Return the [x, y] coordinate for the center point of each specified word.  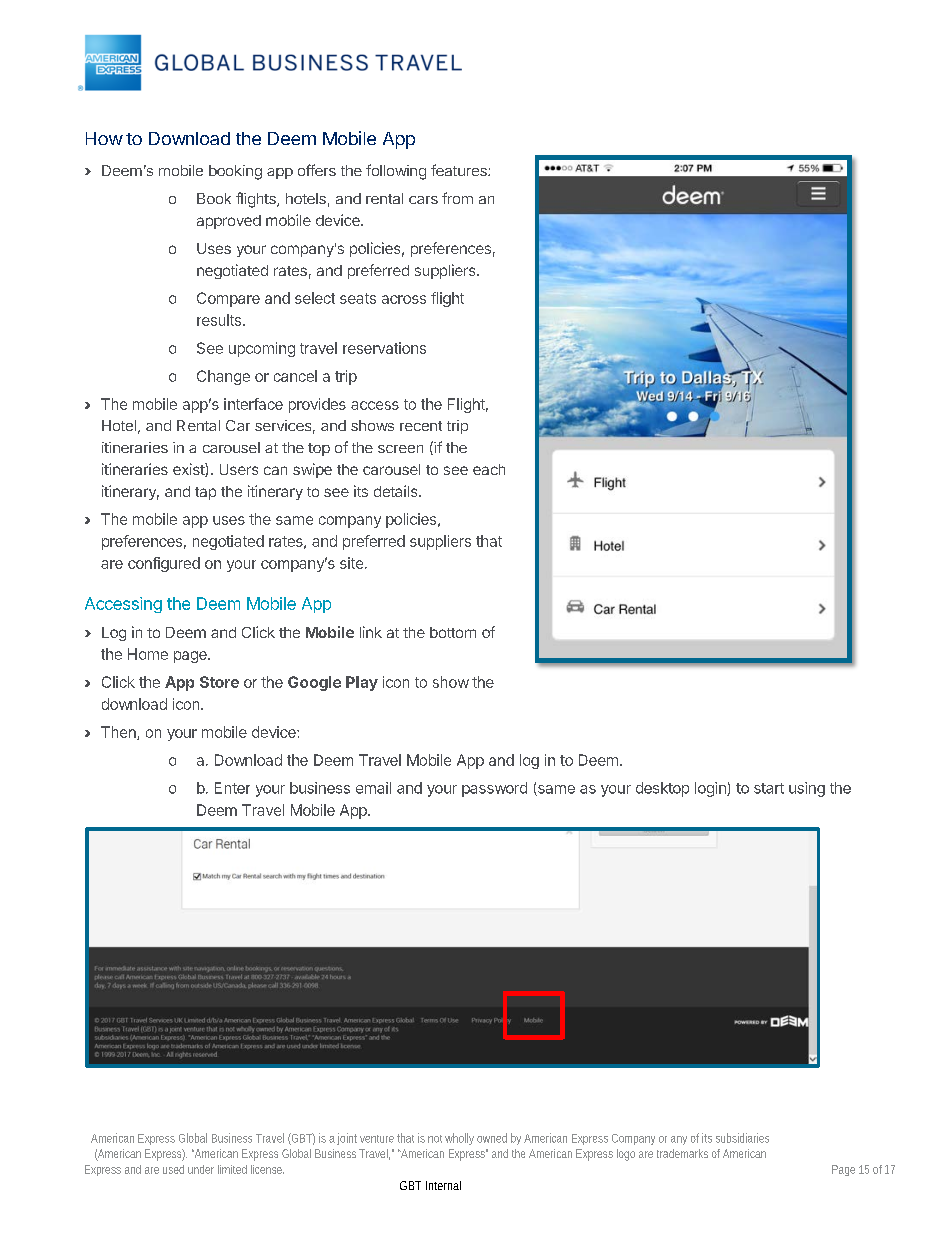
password [494, 789]
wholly [459, 1139]
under [201, 1169]
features [460, 170]
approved [229, 222]
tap [205, 493]
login [711, 789]
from [457, 198]
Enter [232, 788]
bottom [453, 632]
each [489, 469]
